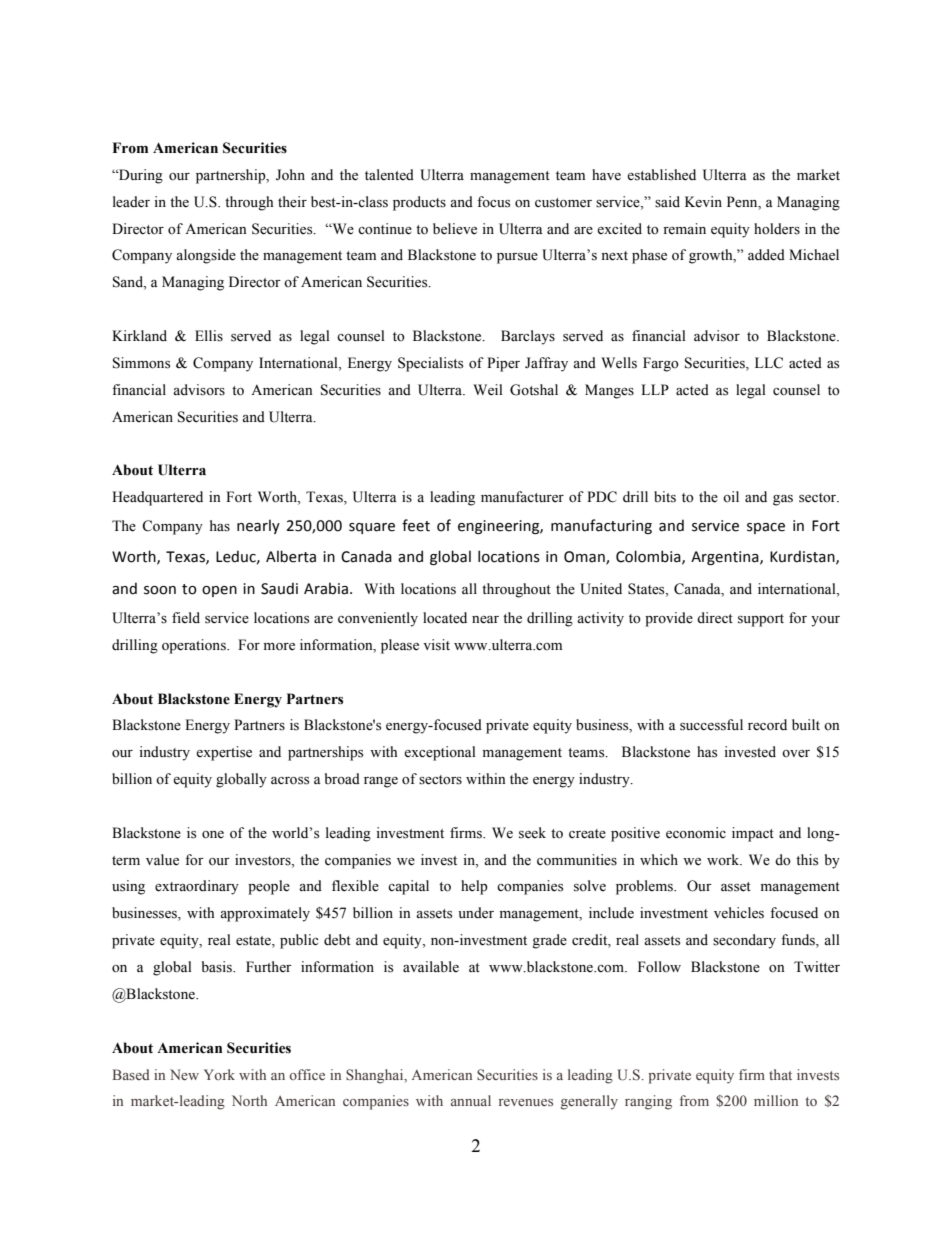  I want to click on expertise, so click(224, 753).
